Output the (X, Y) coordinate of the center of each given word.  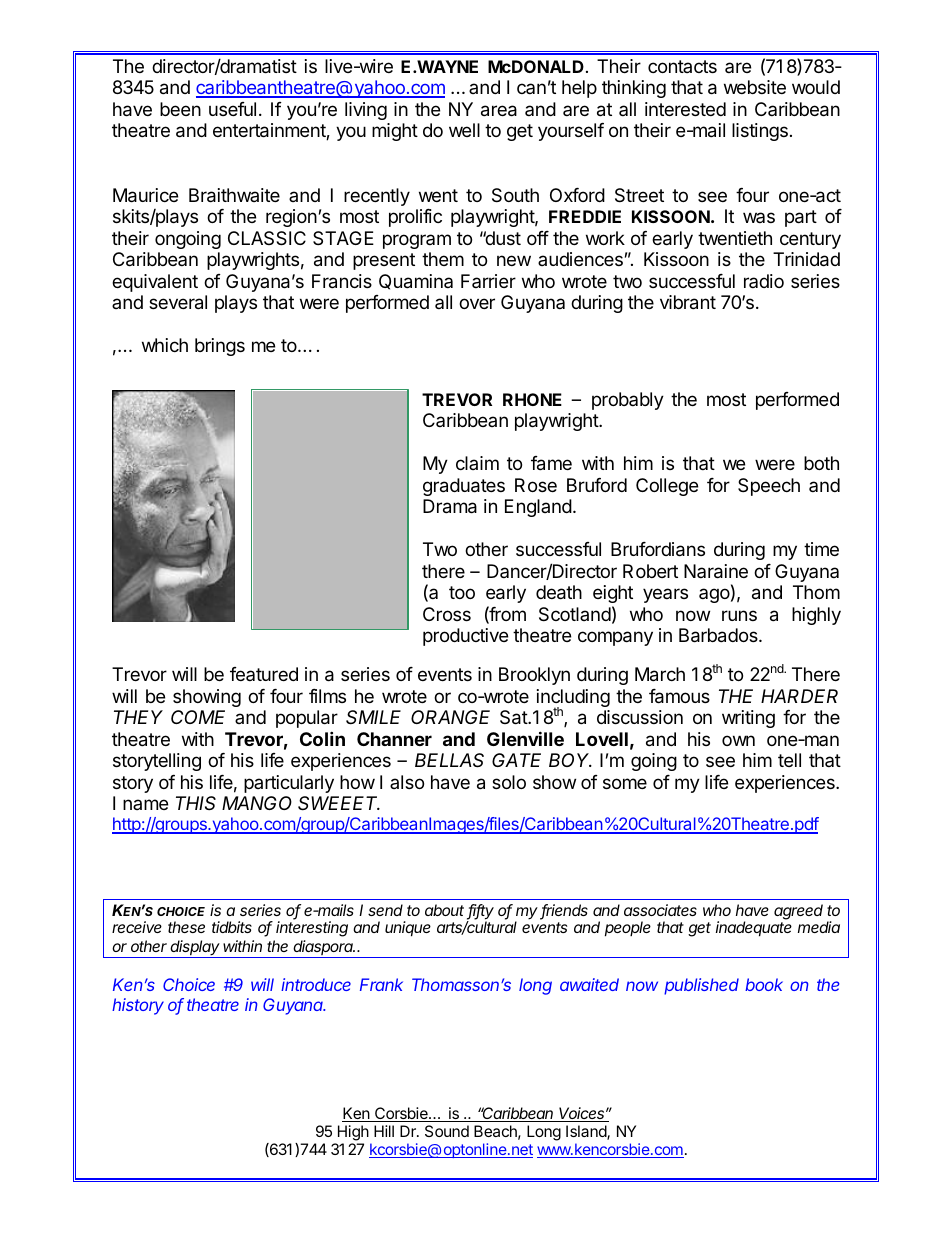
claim (477, 463)
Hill (384, 1131)
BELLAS (449, 760)
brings (220, 347)
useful (232, 109)
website (755, 87)
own (738, 740)
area (499, 111)
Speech (769, 487)
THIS (196, 803)
